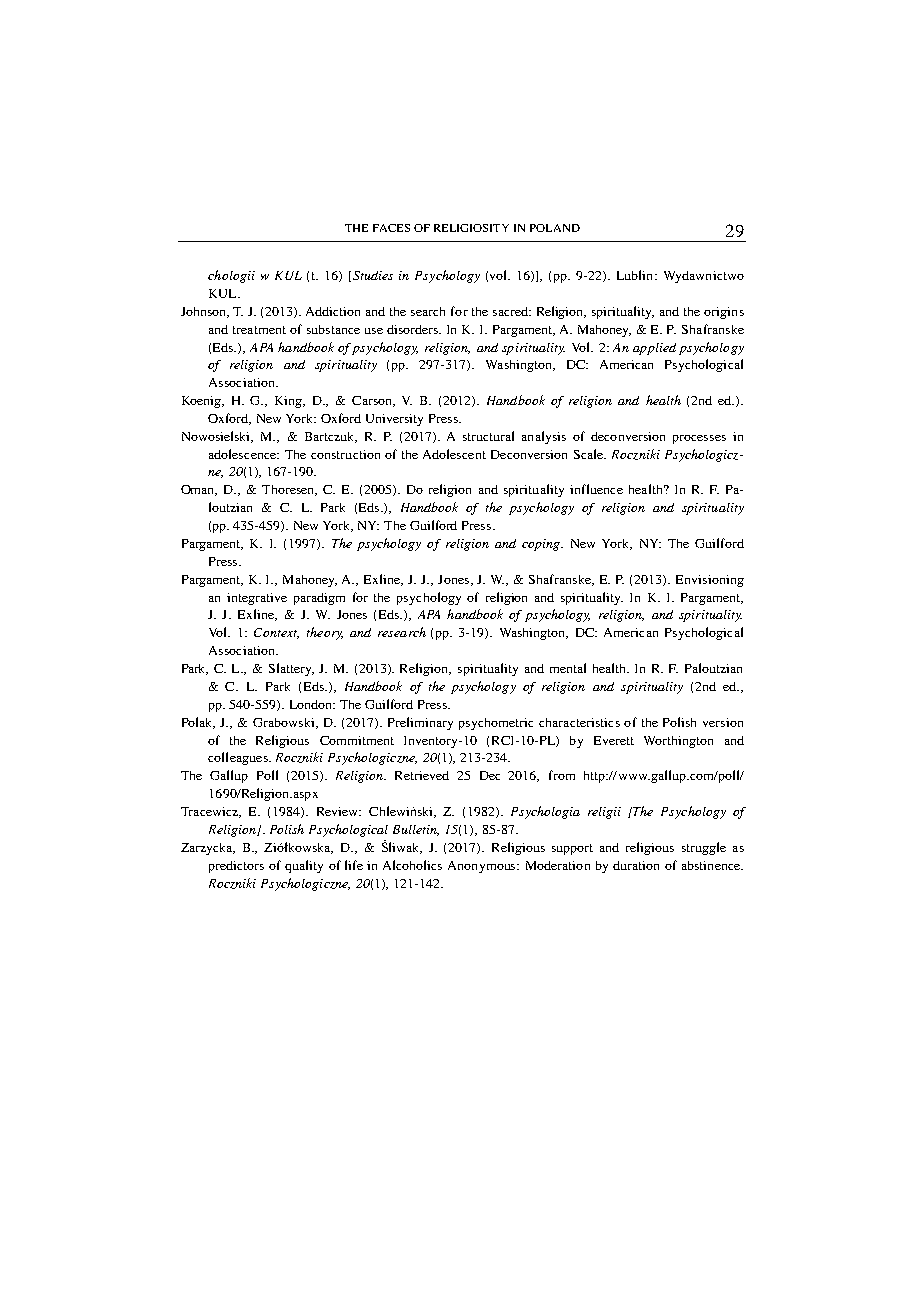 The width and height of the page is (924, 1308). Describe the element at coordinates (236, 867) in the page. I see `predictors` at that location.
